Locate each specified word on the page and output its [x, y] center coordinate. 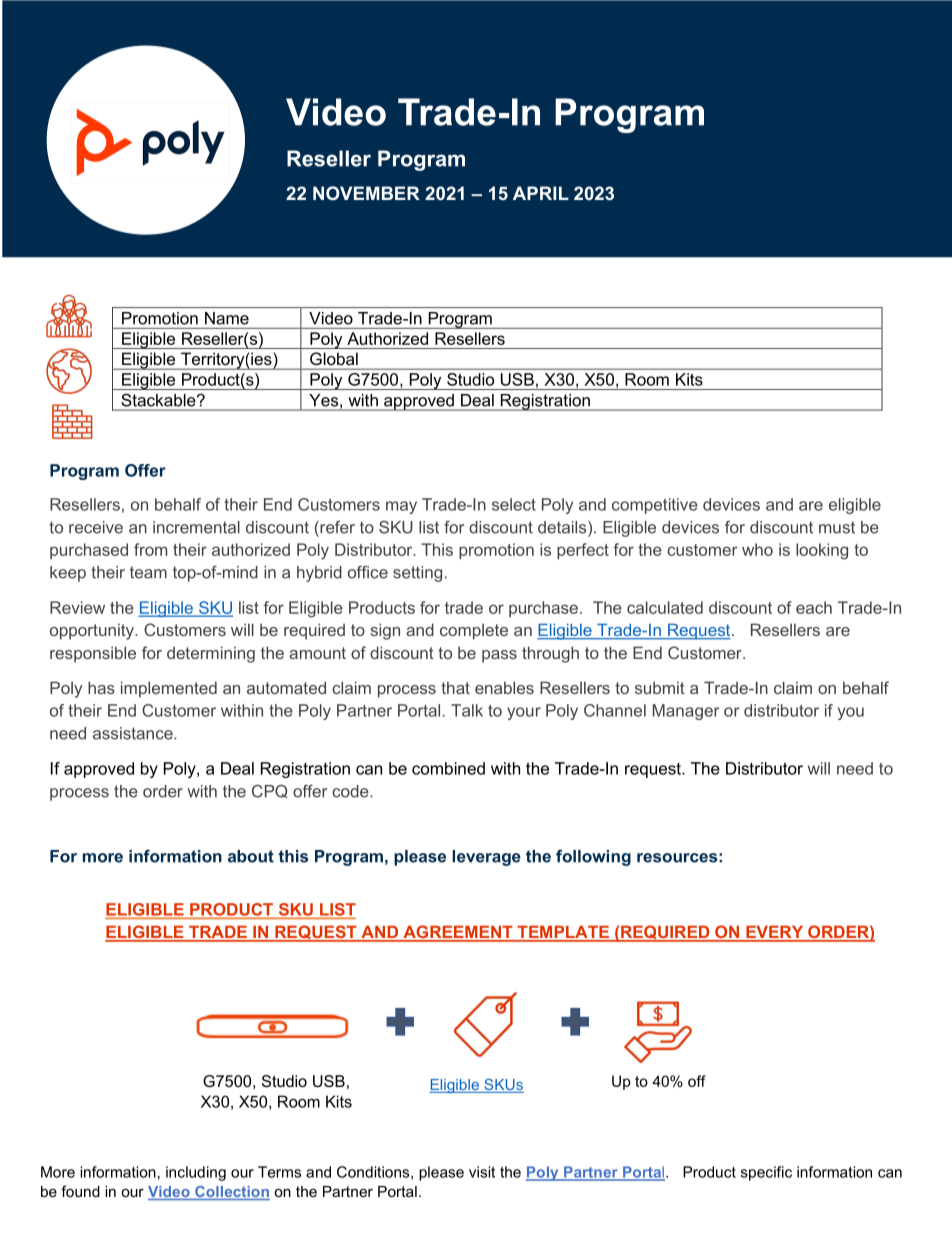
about [251, 856]
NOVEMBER [366, 193]
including [196, 1173]
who [757, 549]
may [401, 507]
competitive [655, 506]
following [593, 857]
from [150, 549]
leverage [486, 858]
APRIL [541, 193]
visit [482, 1172]
